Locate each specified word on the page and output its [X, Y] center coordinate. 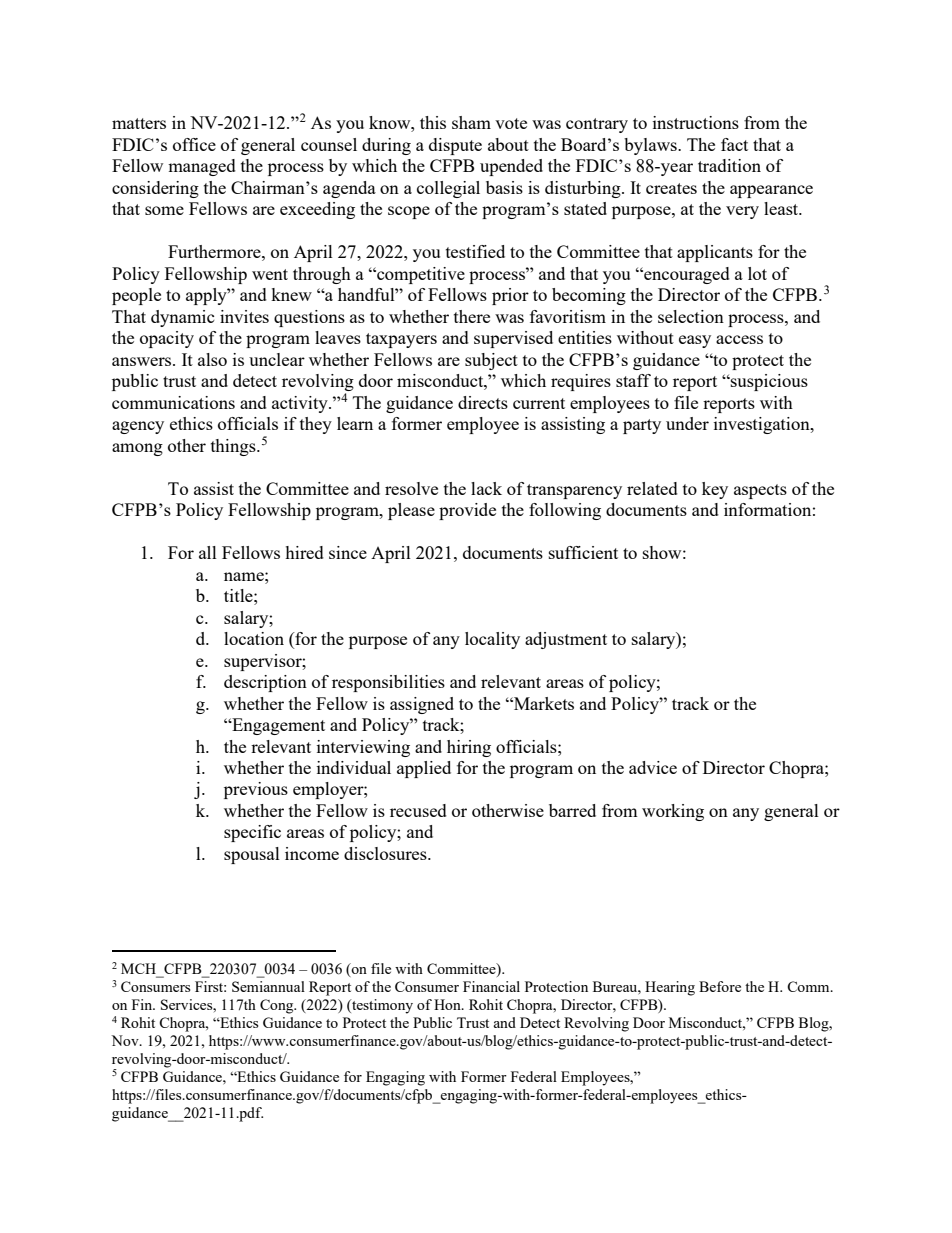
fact [734, 144]
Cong [278, 1006]
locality [492, 640]
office [194, 144]
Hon [448, 1004]
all [208, 552]
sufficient [583, 552]
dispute [455, 146]
